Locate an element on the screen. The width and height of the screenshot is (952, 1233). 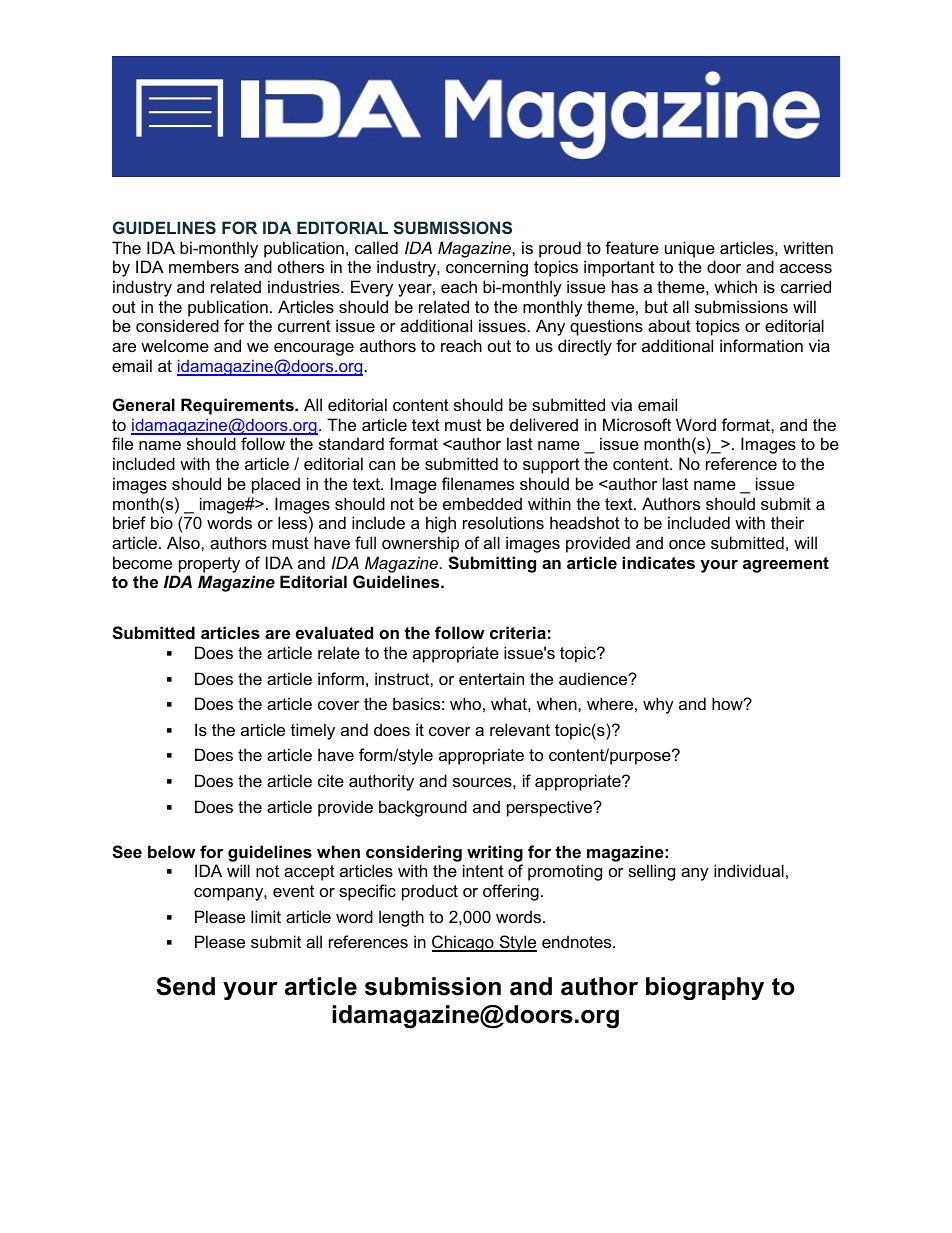
placed is located at coordinates (276, 485).
